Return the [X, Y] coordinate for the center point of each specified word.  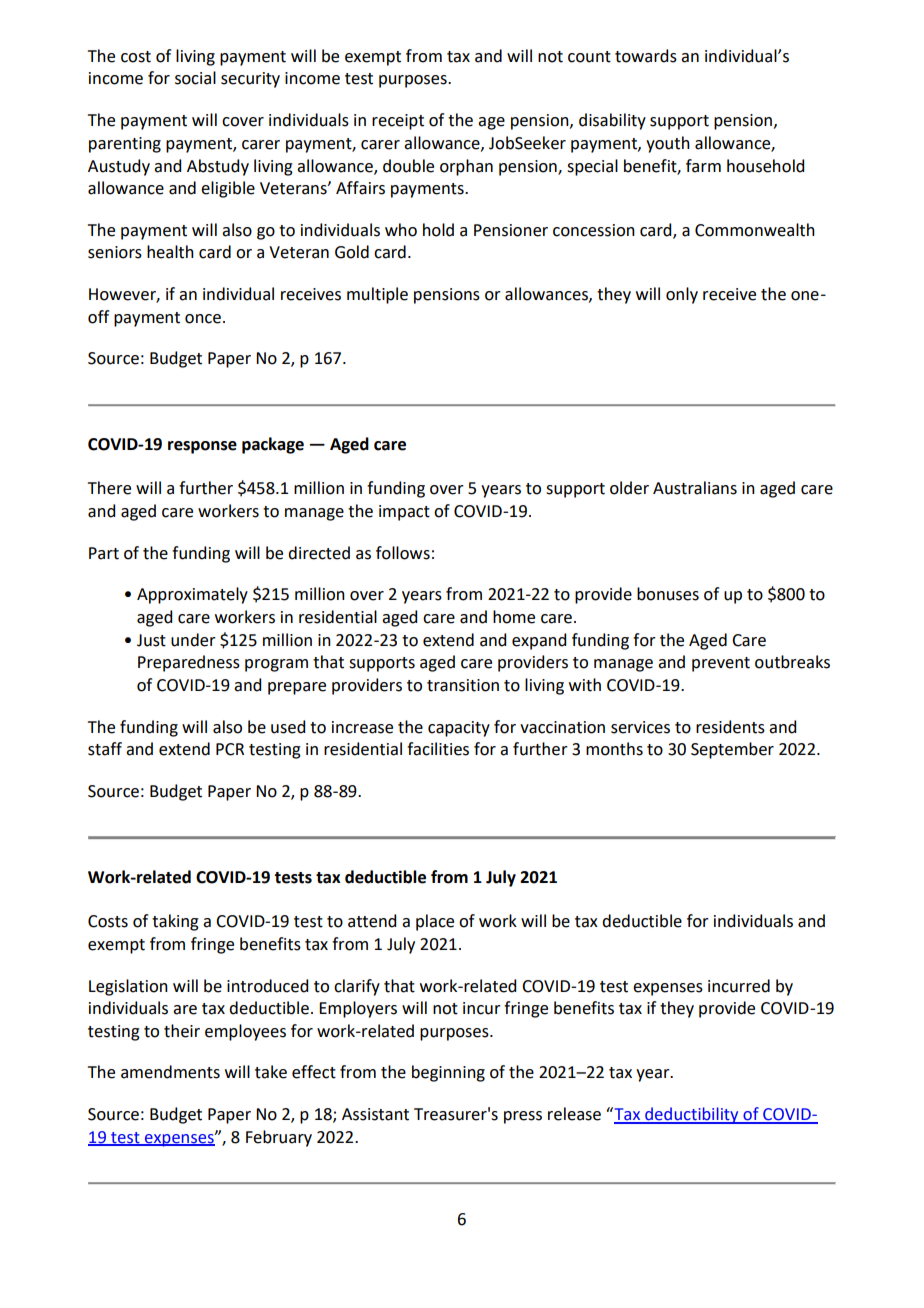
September [732, 750]
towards [646, 56]
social [195, 78]
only [682, 295]
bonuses [668, 594]
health [170, 252]
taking [175, 922]
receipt [398, 122]
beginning [448, 1073]
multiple [377, 295]
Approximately [192, 595]
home [514, 617]
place [435, 922]
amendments [170, 1072]
